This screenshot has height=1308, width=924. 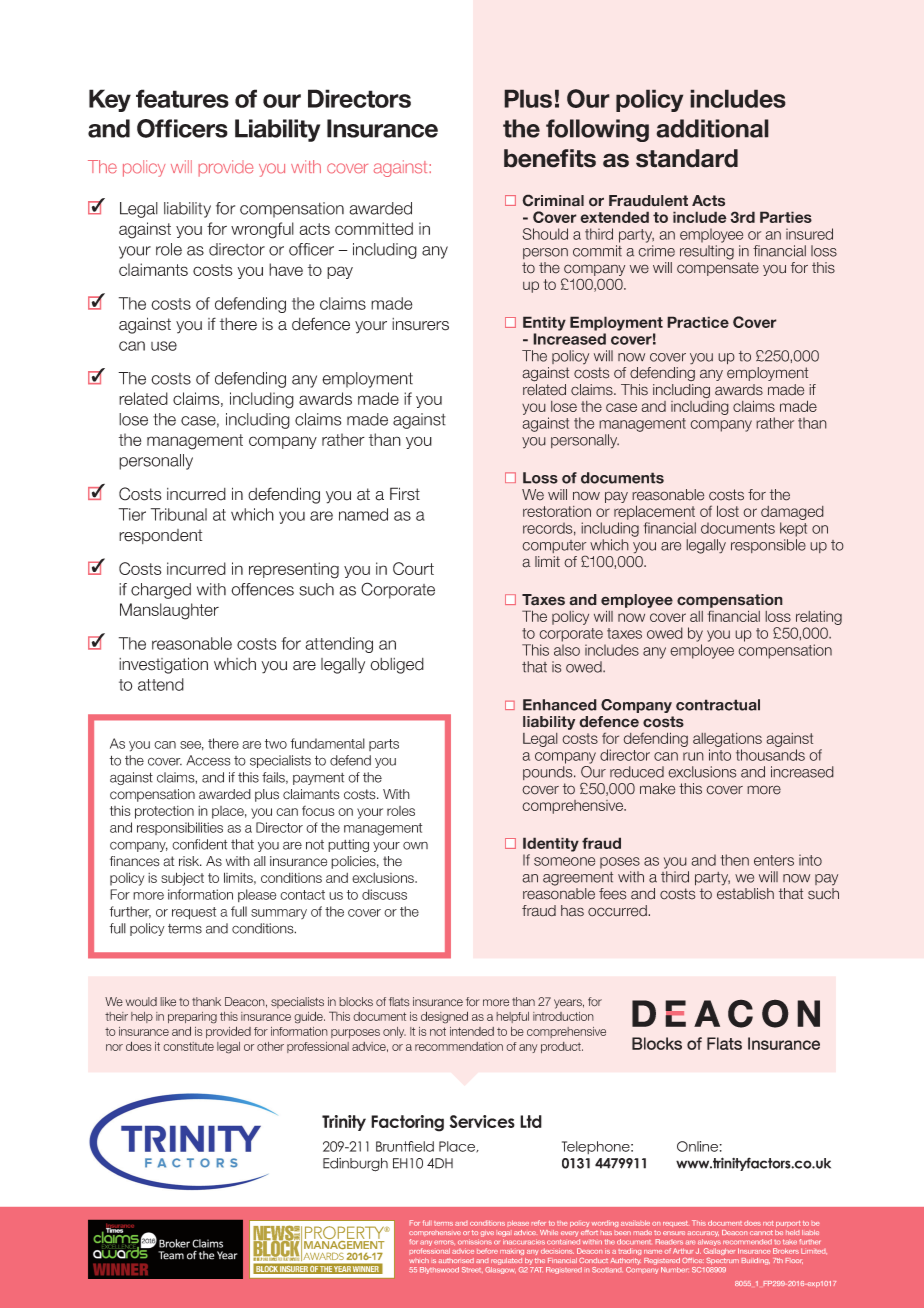 What do you see at coordinates (355, 1165) in the screenshot?
I see `Edinburgh` at bounding box center [355, 1165].
